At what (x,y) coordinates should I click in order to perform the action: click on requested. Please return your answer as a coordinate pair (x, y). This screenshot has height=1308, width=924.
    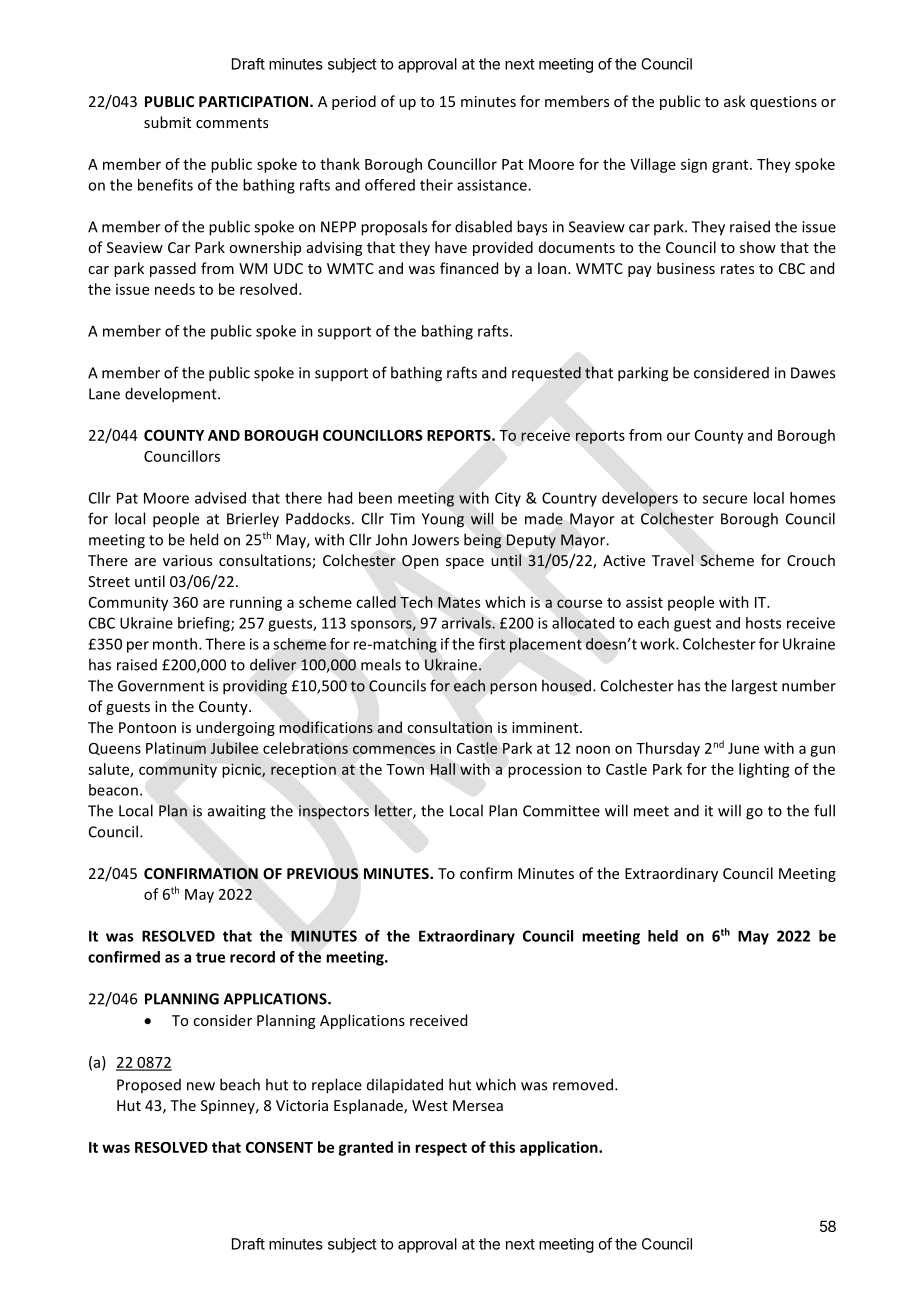
    Looking at the image, I should click on (546, 374).
